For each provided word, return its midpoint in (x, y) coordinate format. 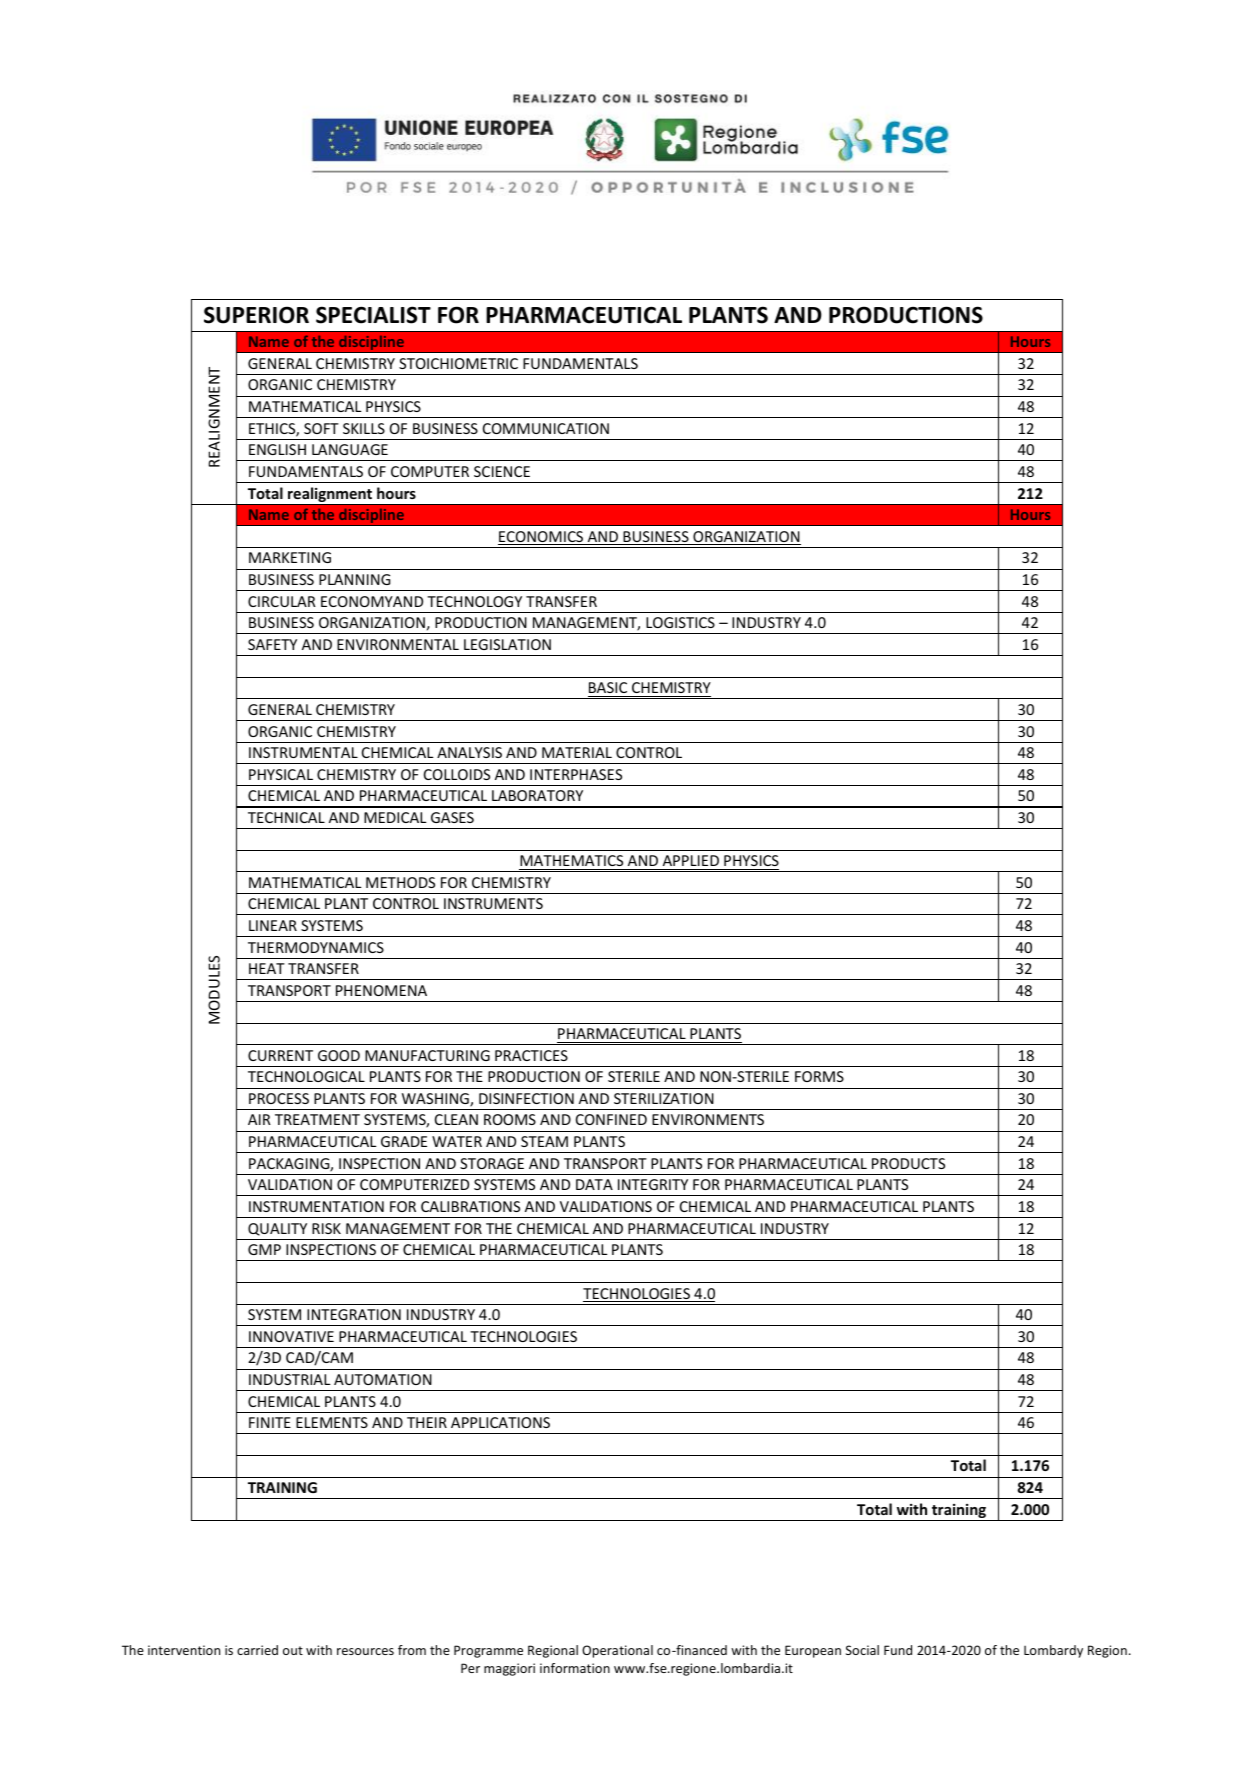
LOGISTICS (680, 622)
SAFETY (272, 644)
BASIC (608, 687)
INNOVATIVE (291, 1336)
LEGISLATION (507, 644)
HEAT (267, 968)
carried (257, 1650)
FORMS (819, 1076)
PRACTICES (531, 1055)
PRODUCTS (908, 1163)
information (575, 1668)
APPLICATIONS (500, 1422)
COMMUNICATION (546, 428)
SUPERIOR (256, 315)
